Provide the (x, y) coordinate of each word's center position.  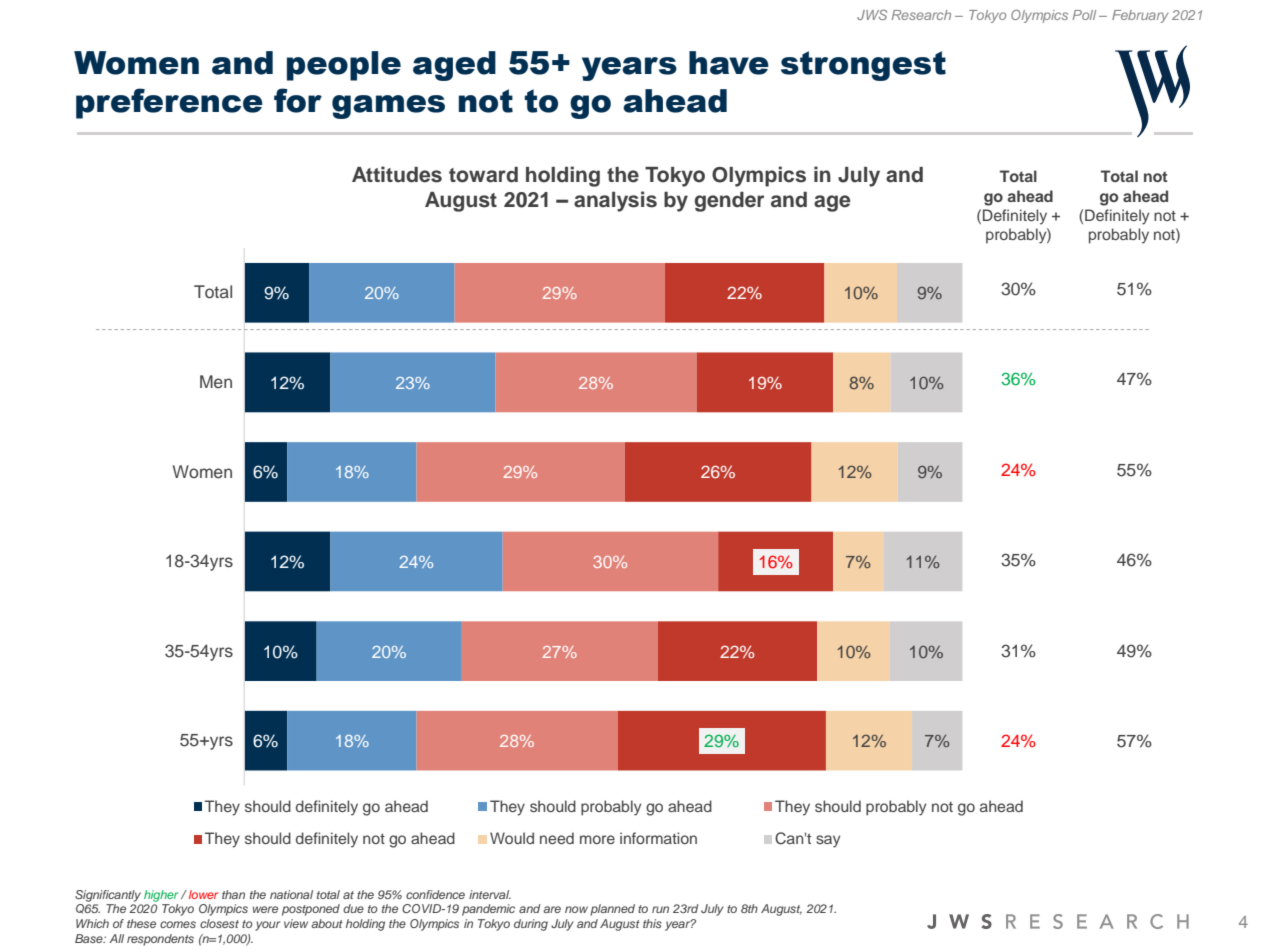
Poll (1084, 15)
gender (729, 202)
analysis (615, 201)
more (597, 839)
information (658, 838)
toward (483, 175)
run (660, 909)
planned (612, 910)
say (828, 841)
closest (219, 923)
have (729, 63)
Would (512, 838)
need (557, 838)
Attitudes (397, 174)
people (344, 66)
